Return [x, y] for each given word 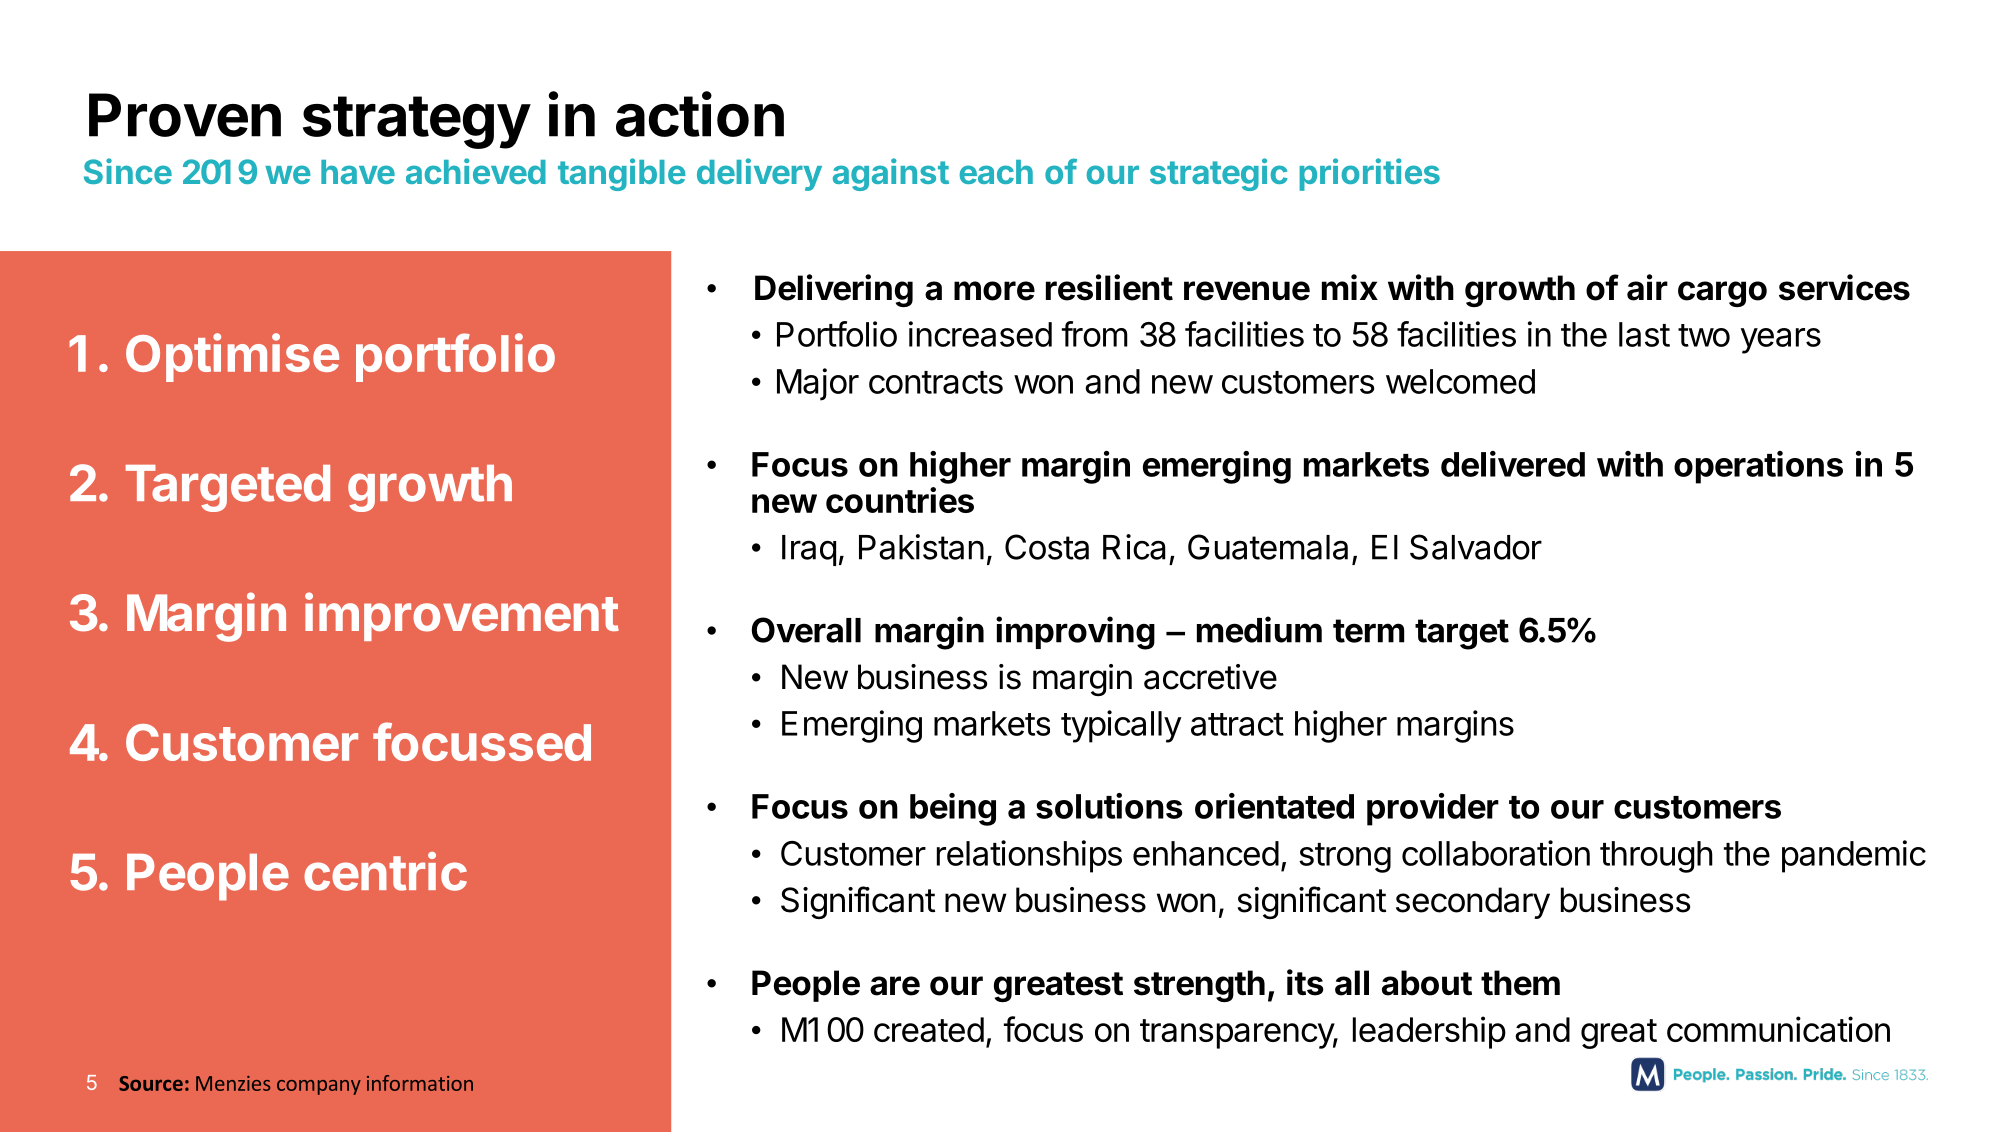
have [358, 172]
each [996, 172]
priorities [1370, 174]
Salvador [1476, 547]
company [319, 1087]
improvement [462, 616]
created [929, 1029]
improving [1075, 633]
